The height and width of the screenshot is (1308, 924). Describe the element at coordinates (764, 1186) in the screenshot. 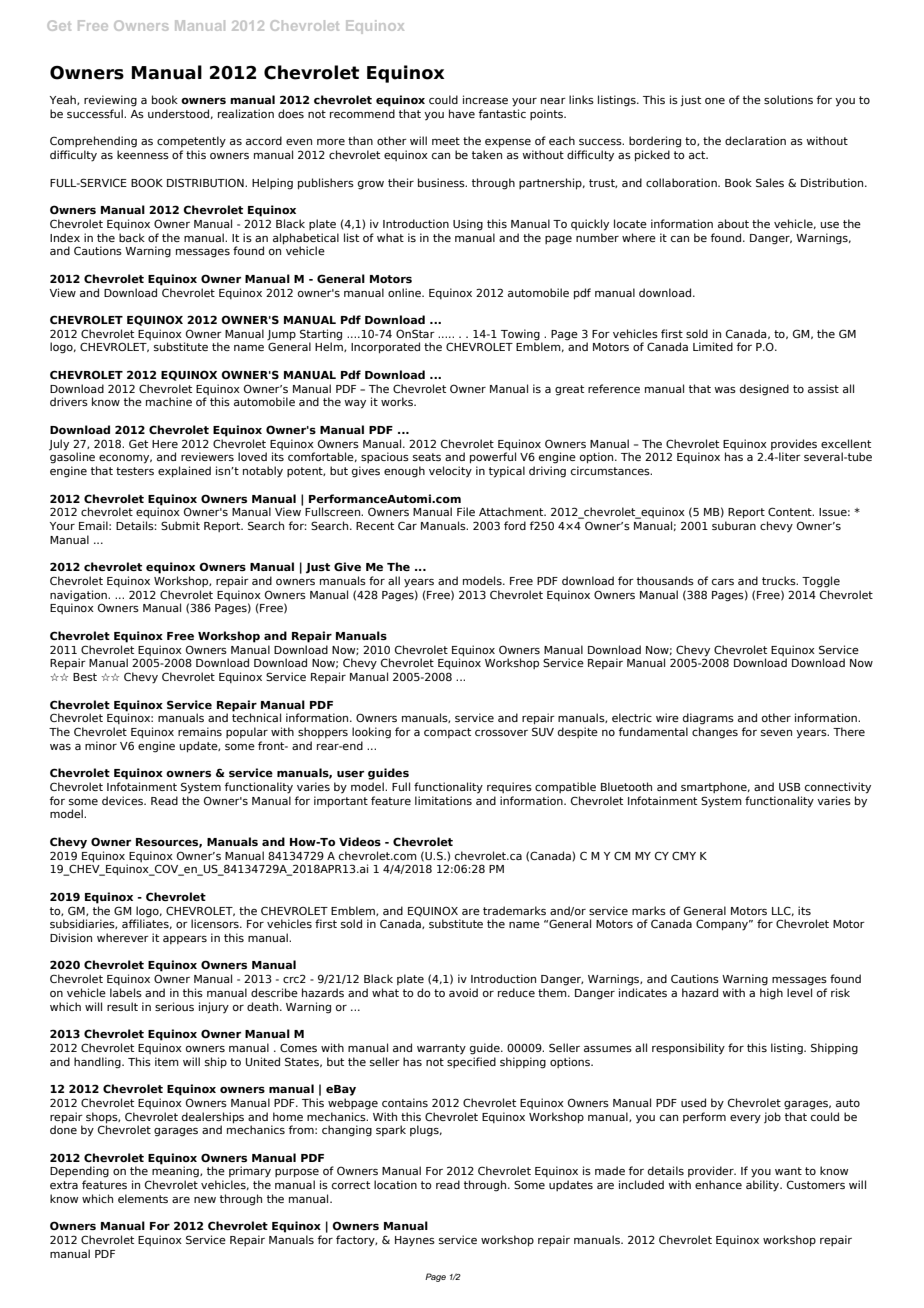

I see `ability` at that location.
